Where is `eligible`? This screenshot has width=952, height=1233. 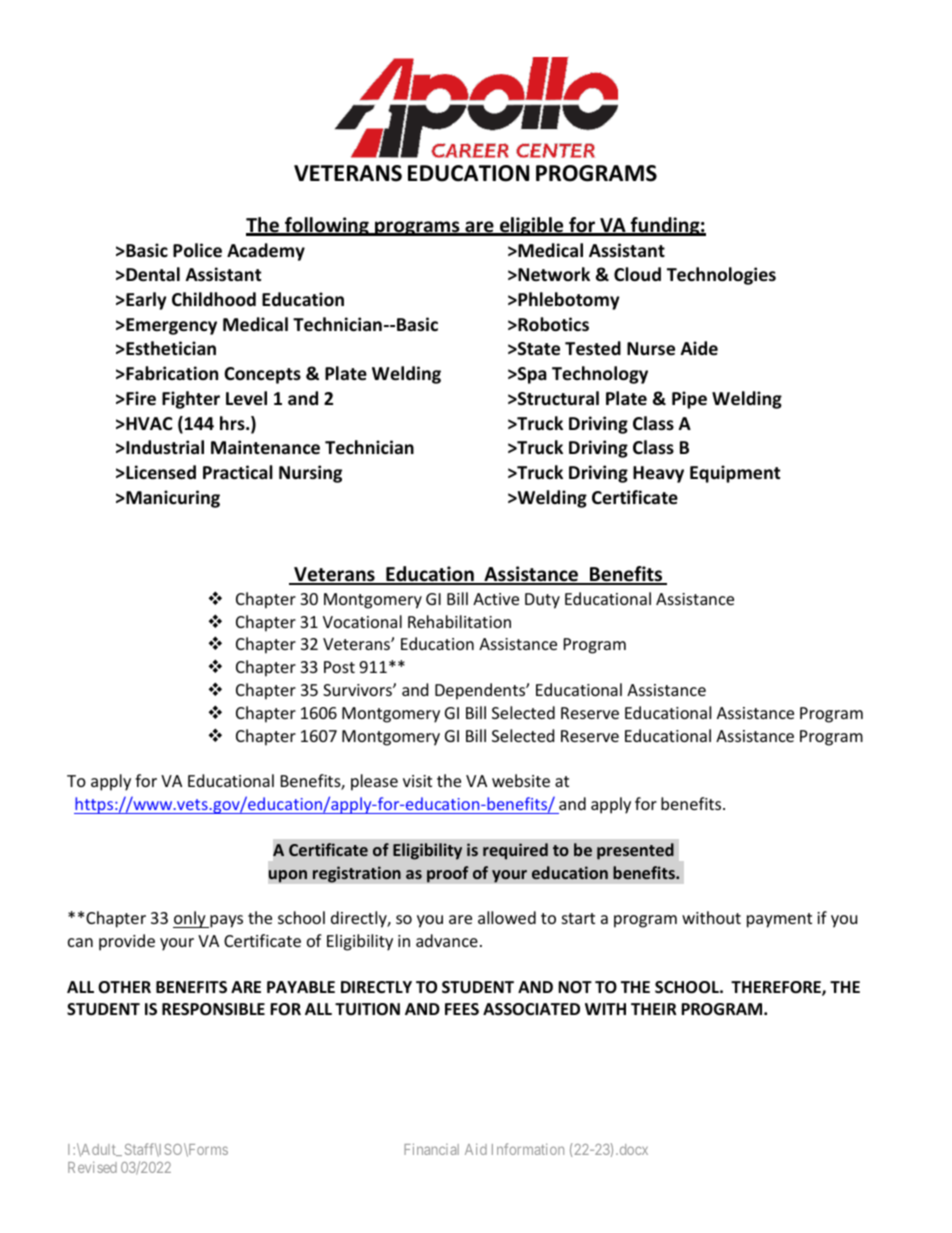
eligible is located at coordinates (532, 226).
